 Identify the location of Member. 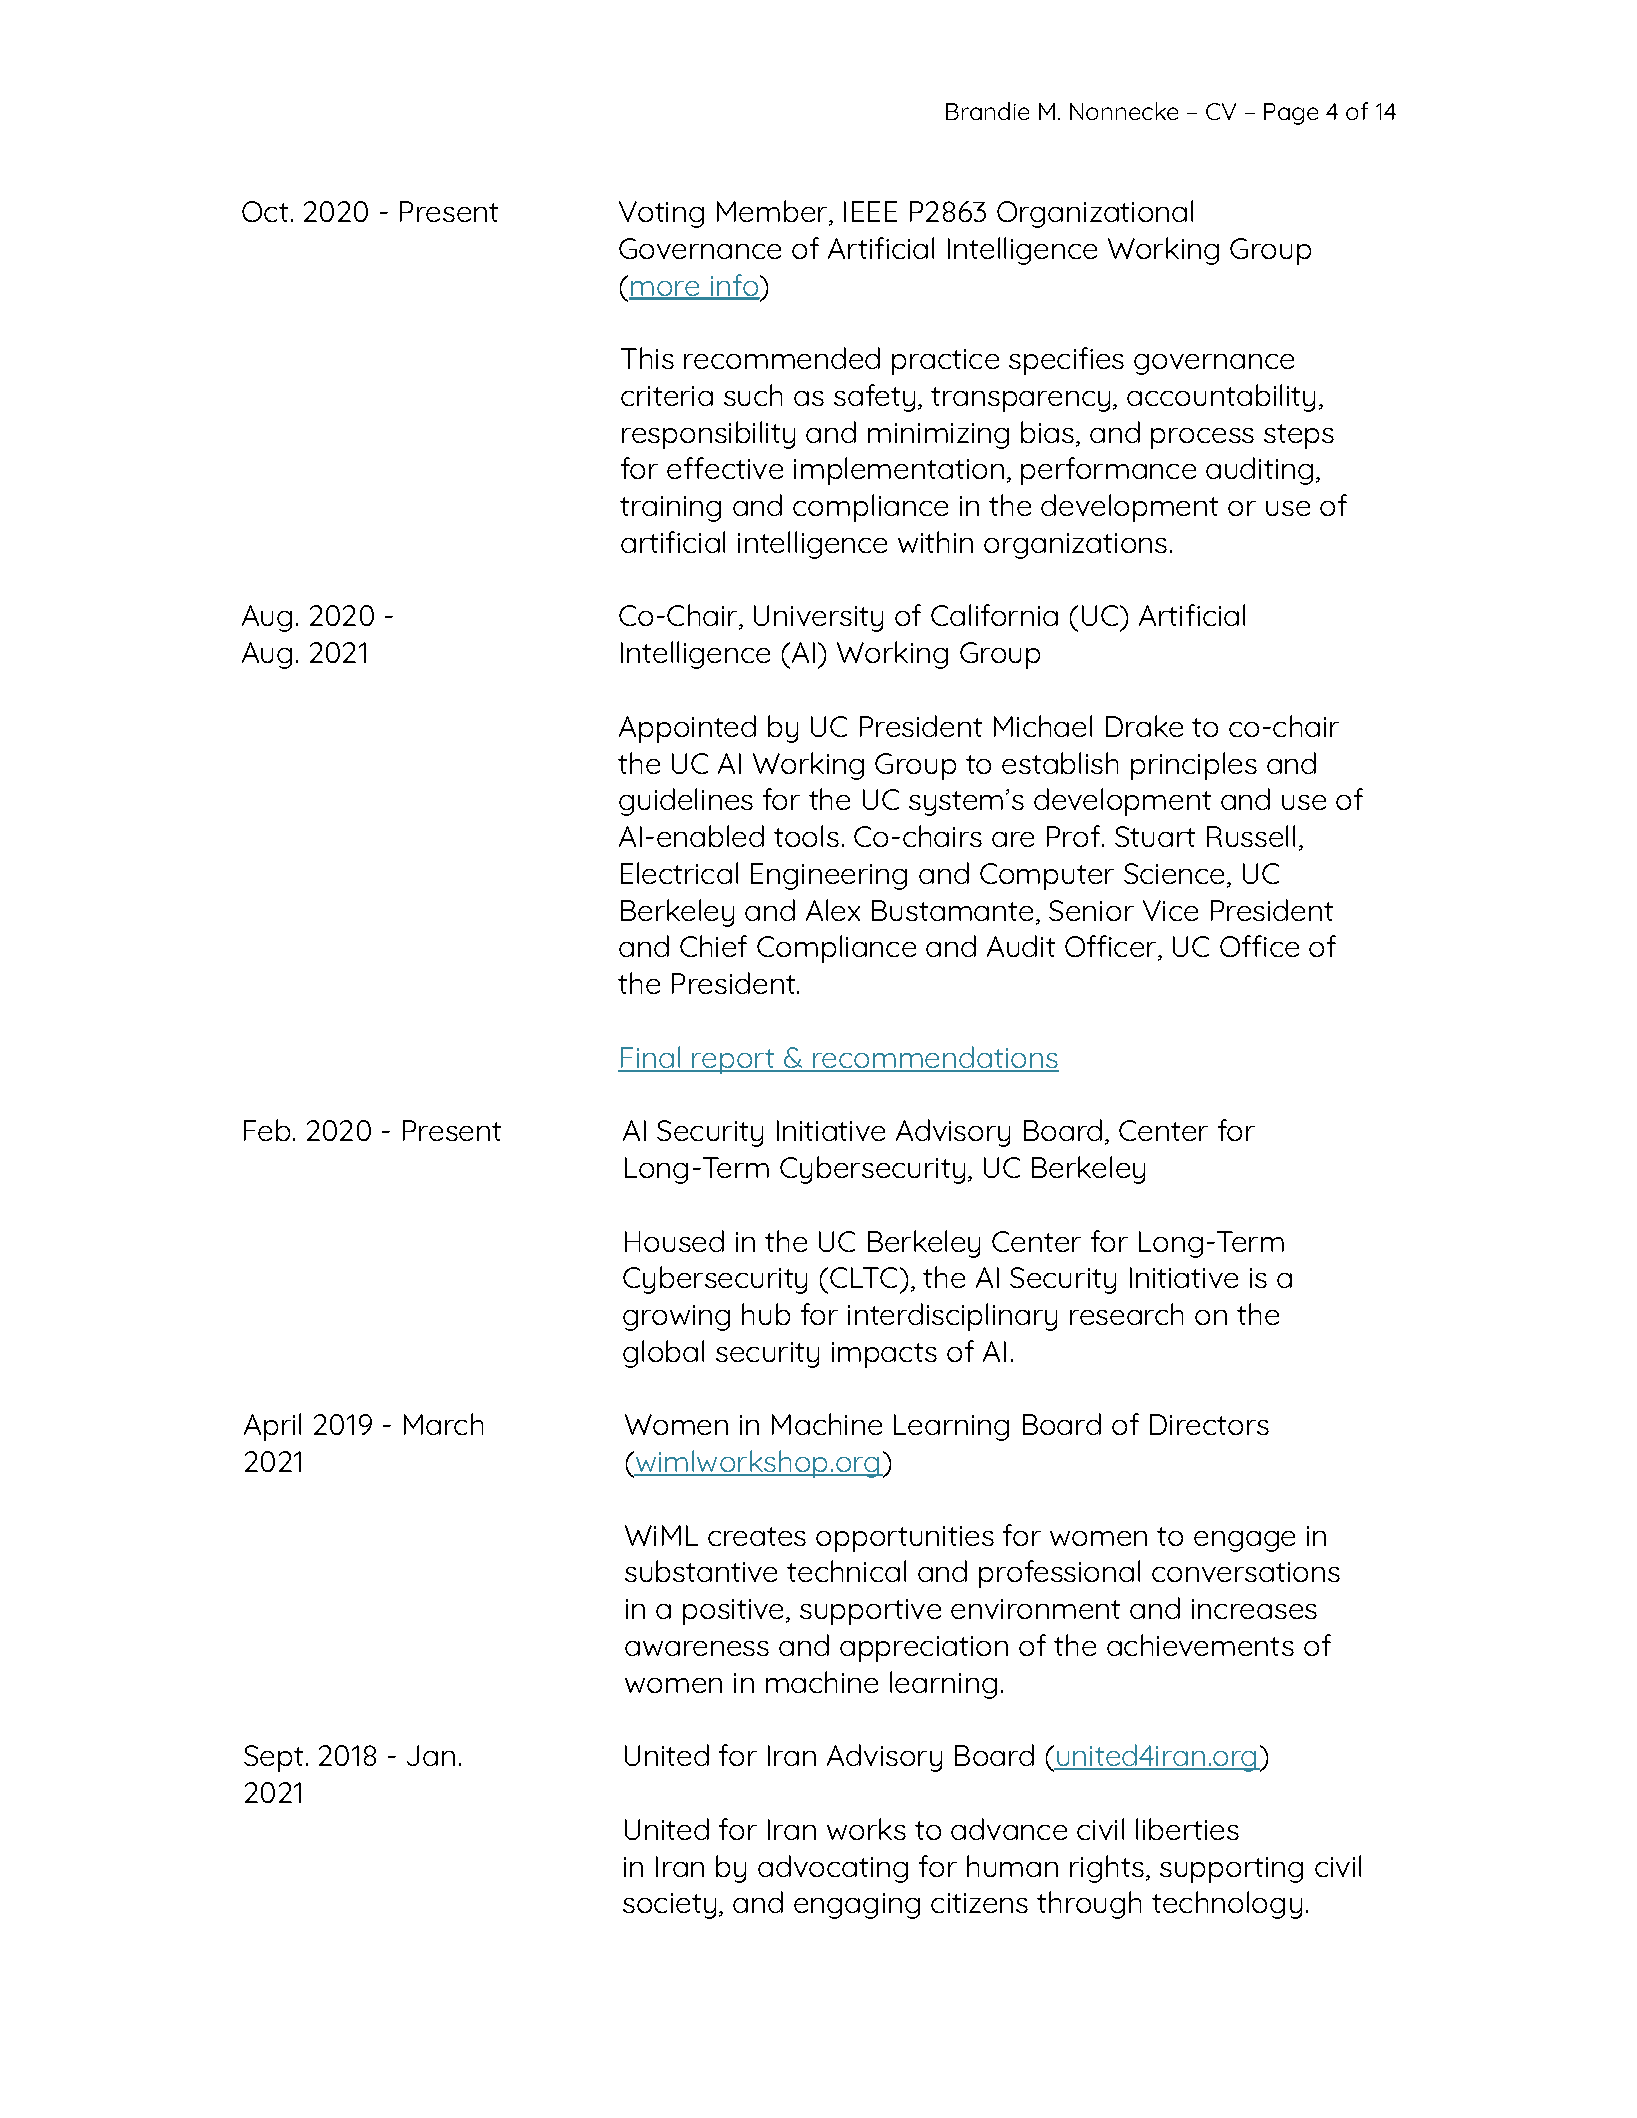
(773, 212).
